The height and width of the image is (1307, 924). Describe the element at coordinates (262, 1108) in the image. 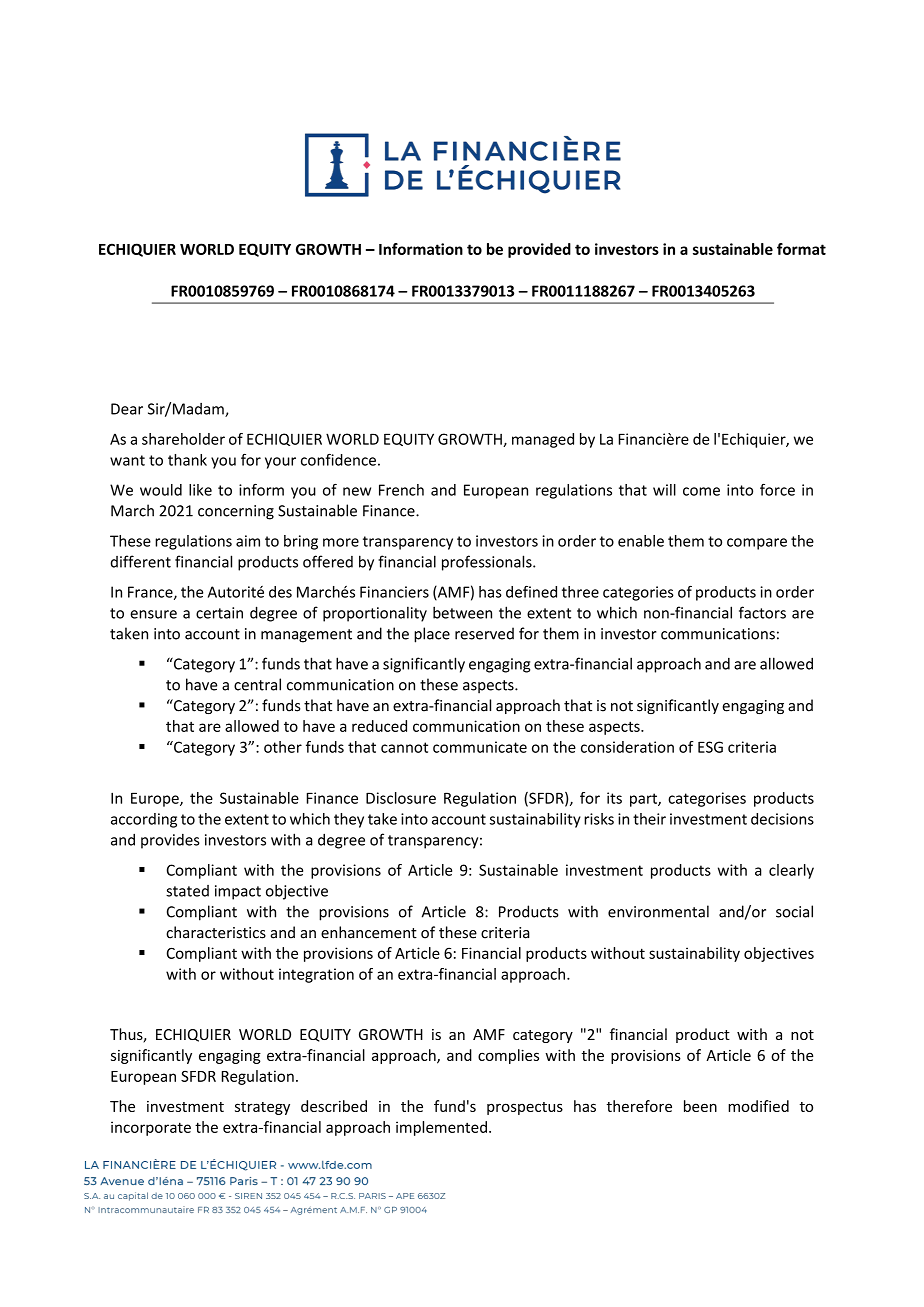

I see `strategy` at that location.
